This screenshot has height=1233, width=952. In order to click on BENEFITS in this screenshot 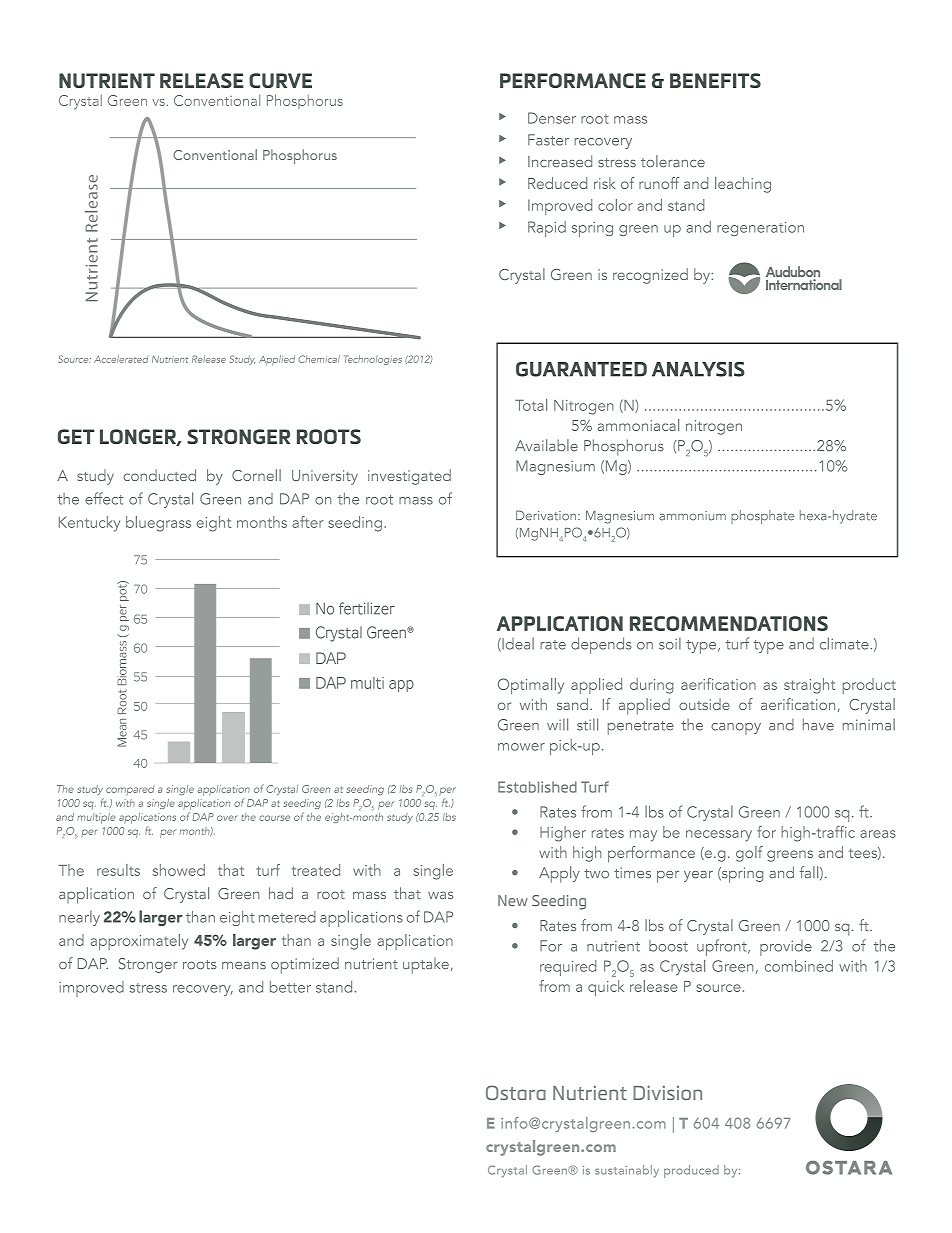, I will do `click(715, 80)`.
